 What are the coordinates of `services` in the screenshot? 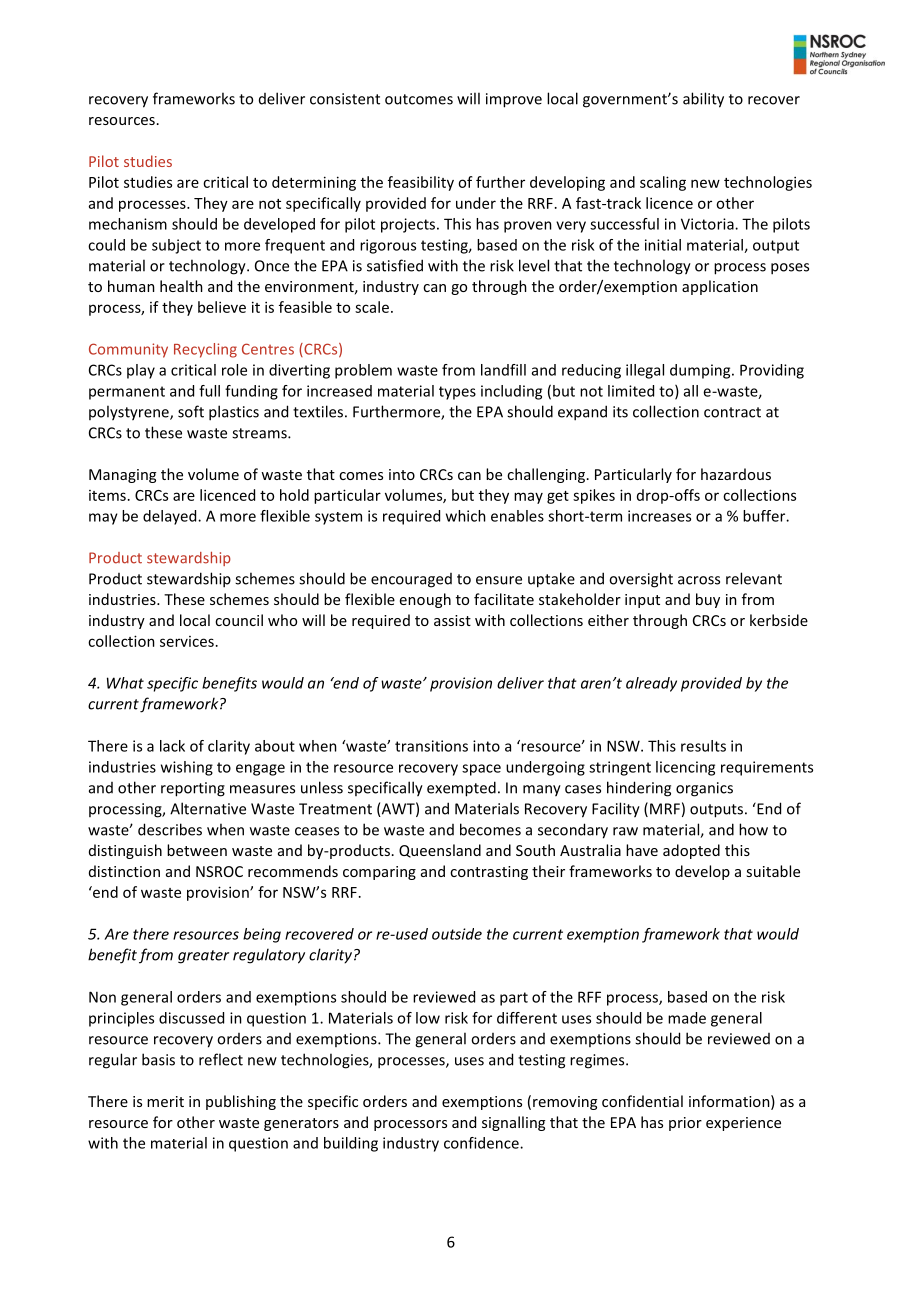 It's located at (187, 641).
